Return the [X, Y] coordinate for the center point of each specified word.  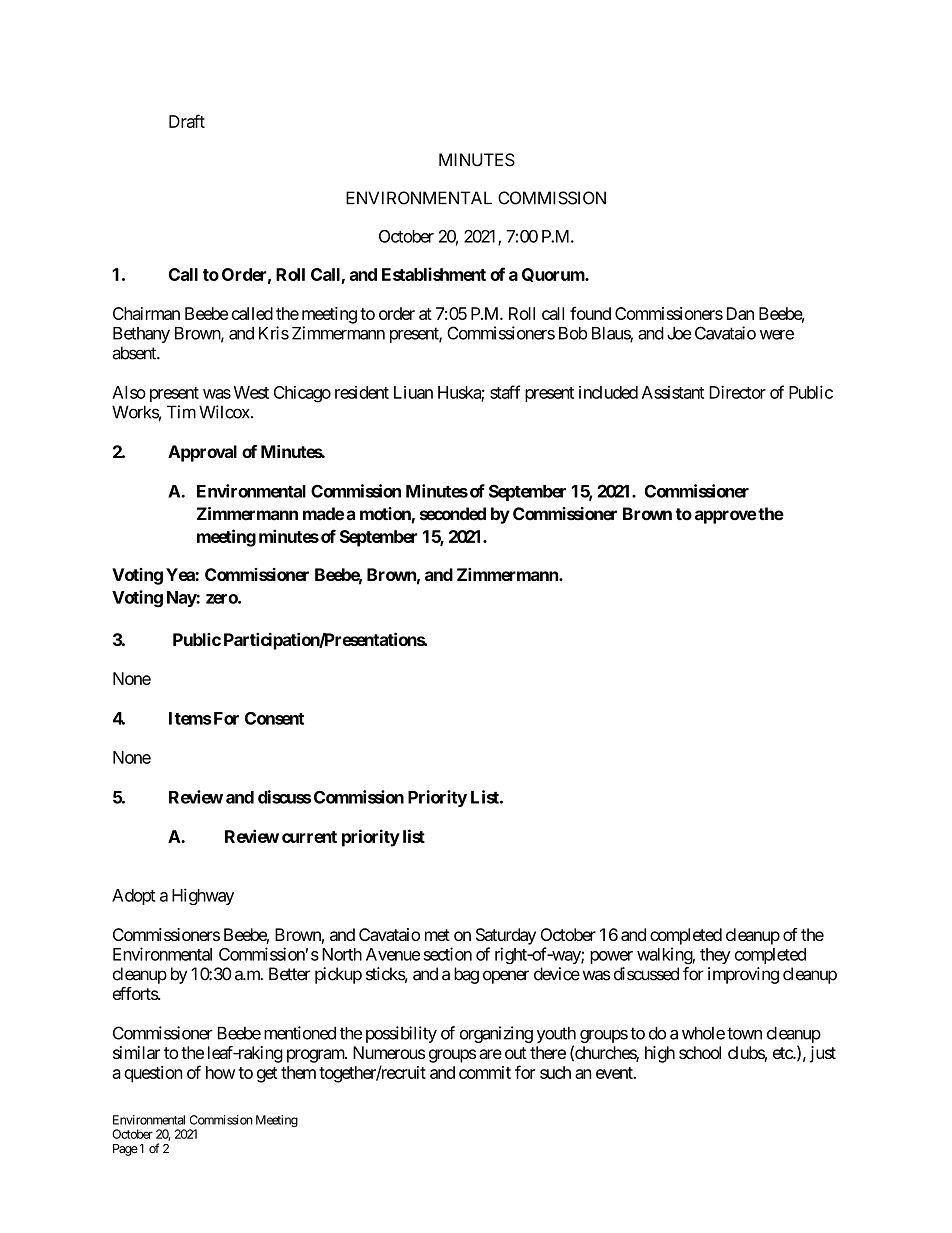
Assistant [673, 392]
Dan [740, 313]
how [220, 1072]
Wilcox [225, 412]
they [715, 956]
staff [505, 392]
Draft [187, 121]
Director [737, 392]
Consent [274, 718]
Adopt [133, 897]
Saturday [506, 936]
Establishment [434, 274]
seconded [453, 514]
